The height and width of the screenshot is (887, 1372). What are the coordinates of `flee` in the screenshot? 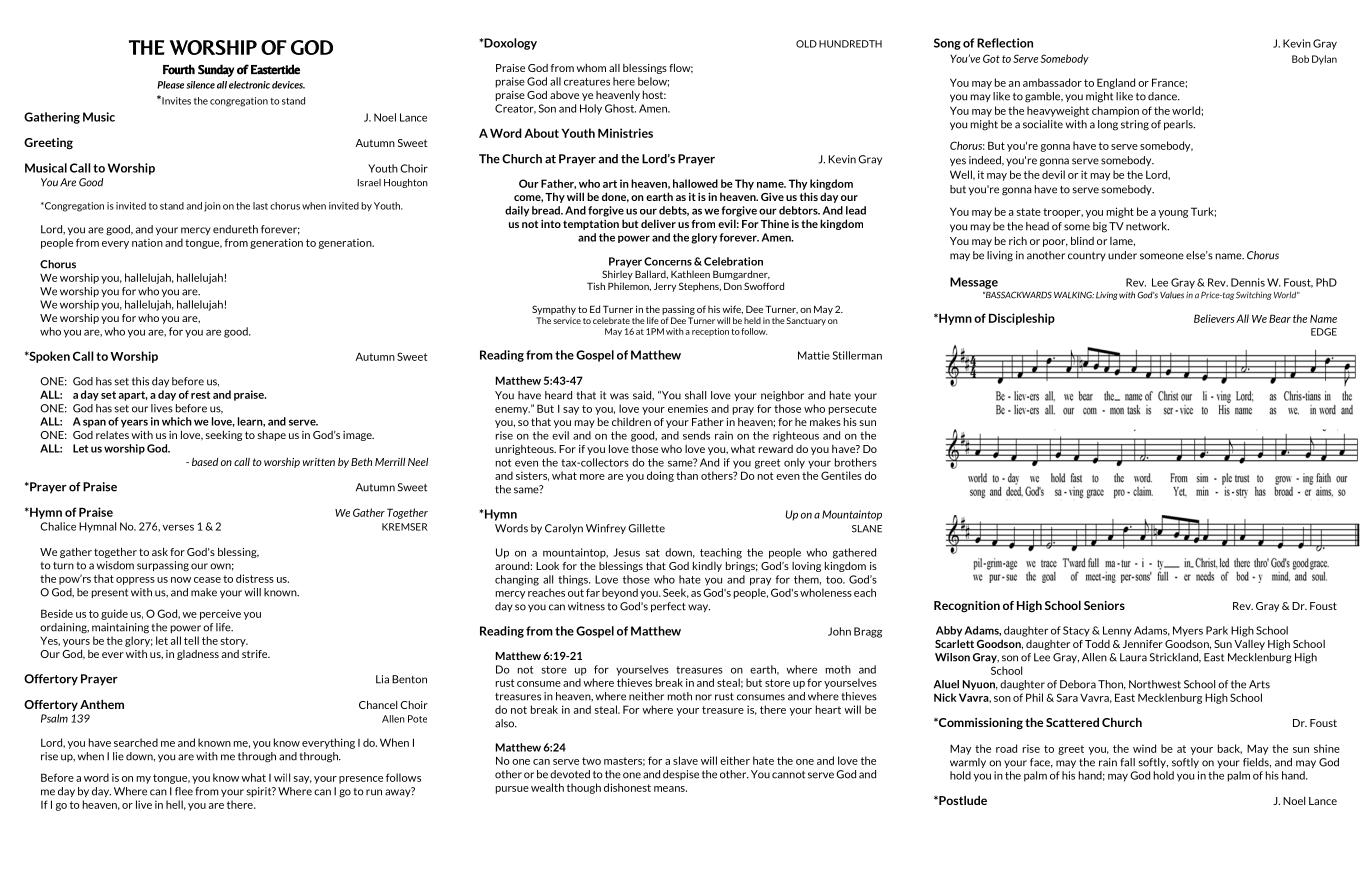 It's located at (184, 791).
